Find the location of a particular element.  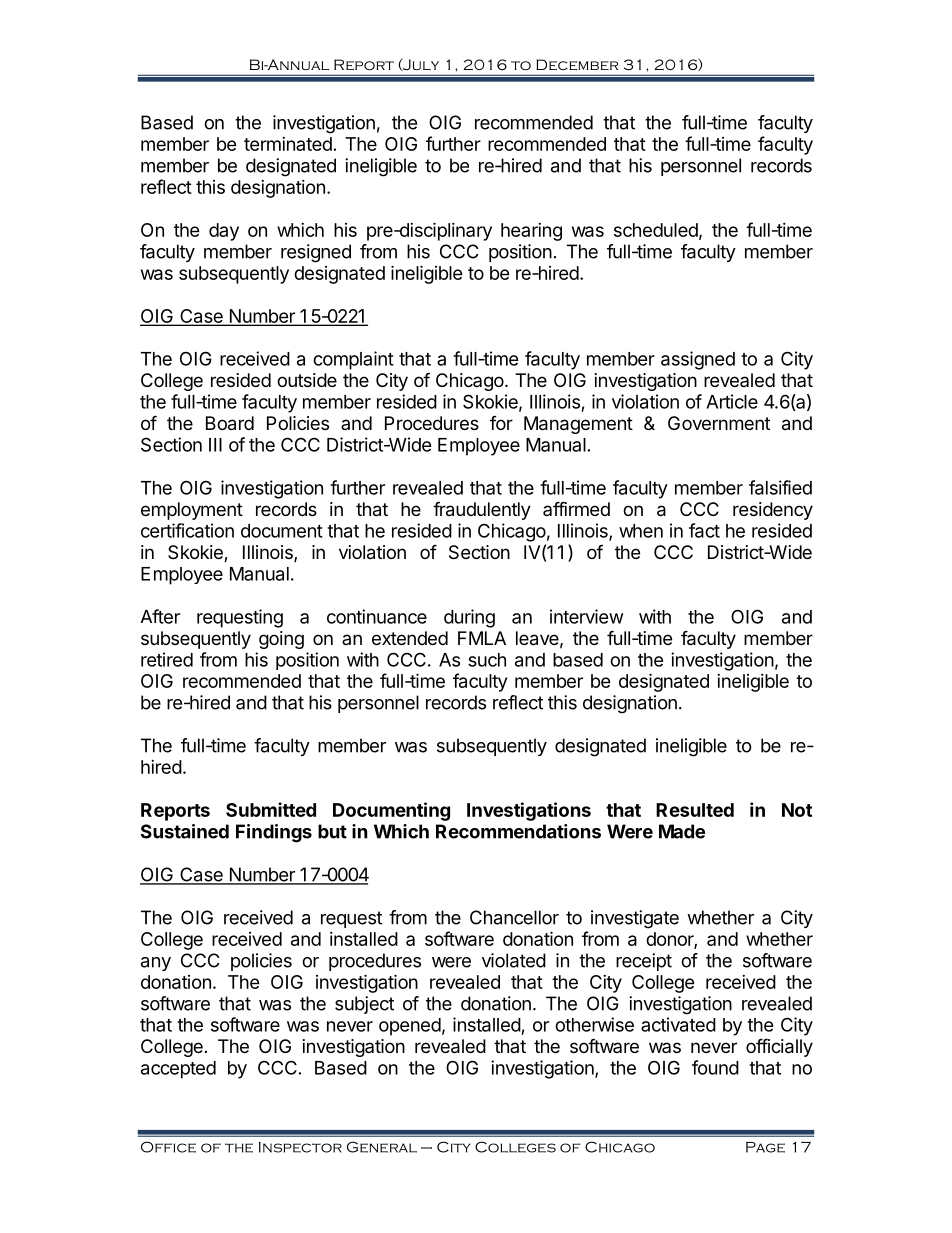

terminated is located at coordinates (288, 144).
